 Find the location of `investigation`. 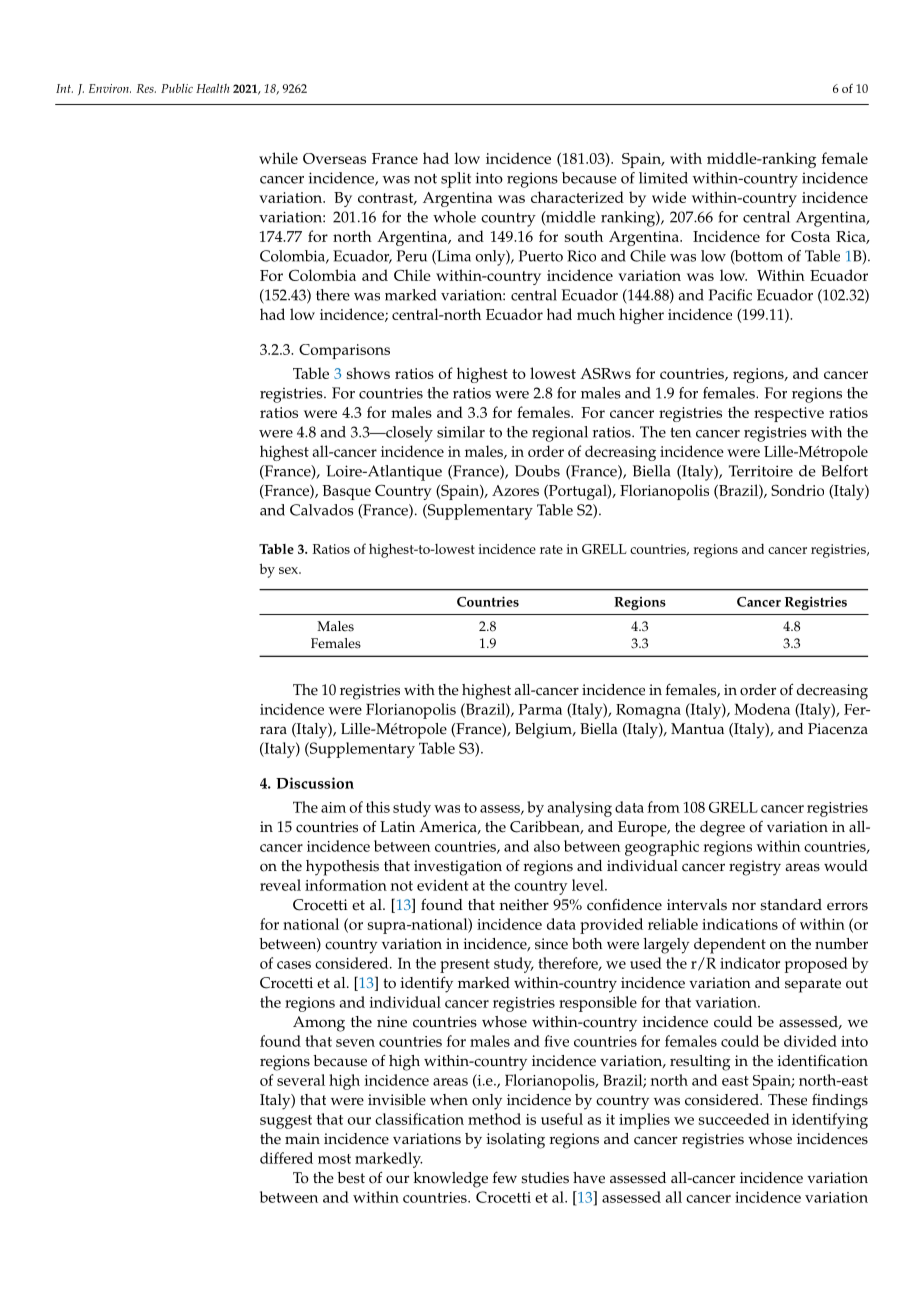

investigation is located at coordinates (458, 868).
